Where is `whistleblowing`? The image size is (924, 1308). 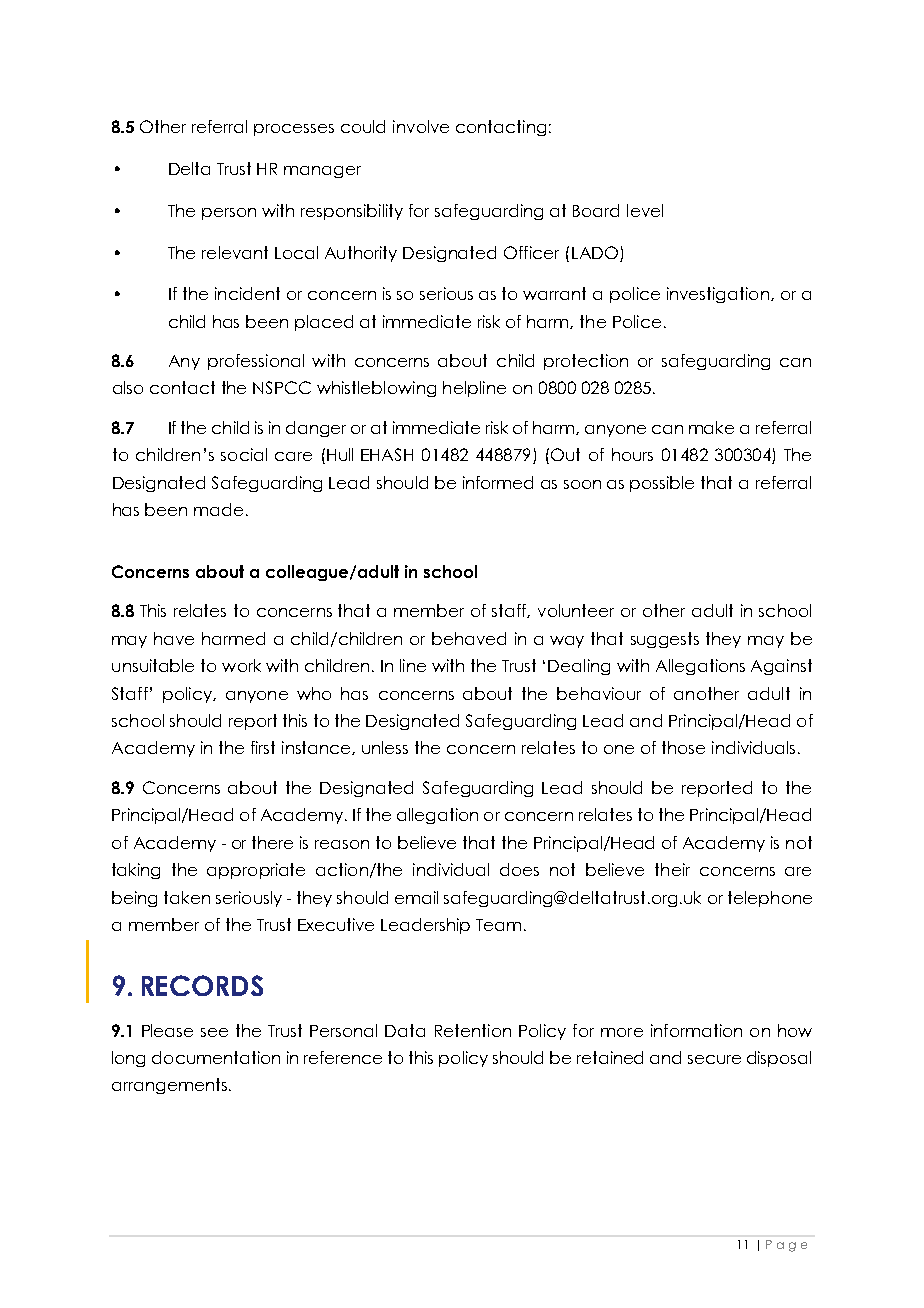 whistleblowing is located at coordinates (376, 389).
